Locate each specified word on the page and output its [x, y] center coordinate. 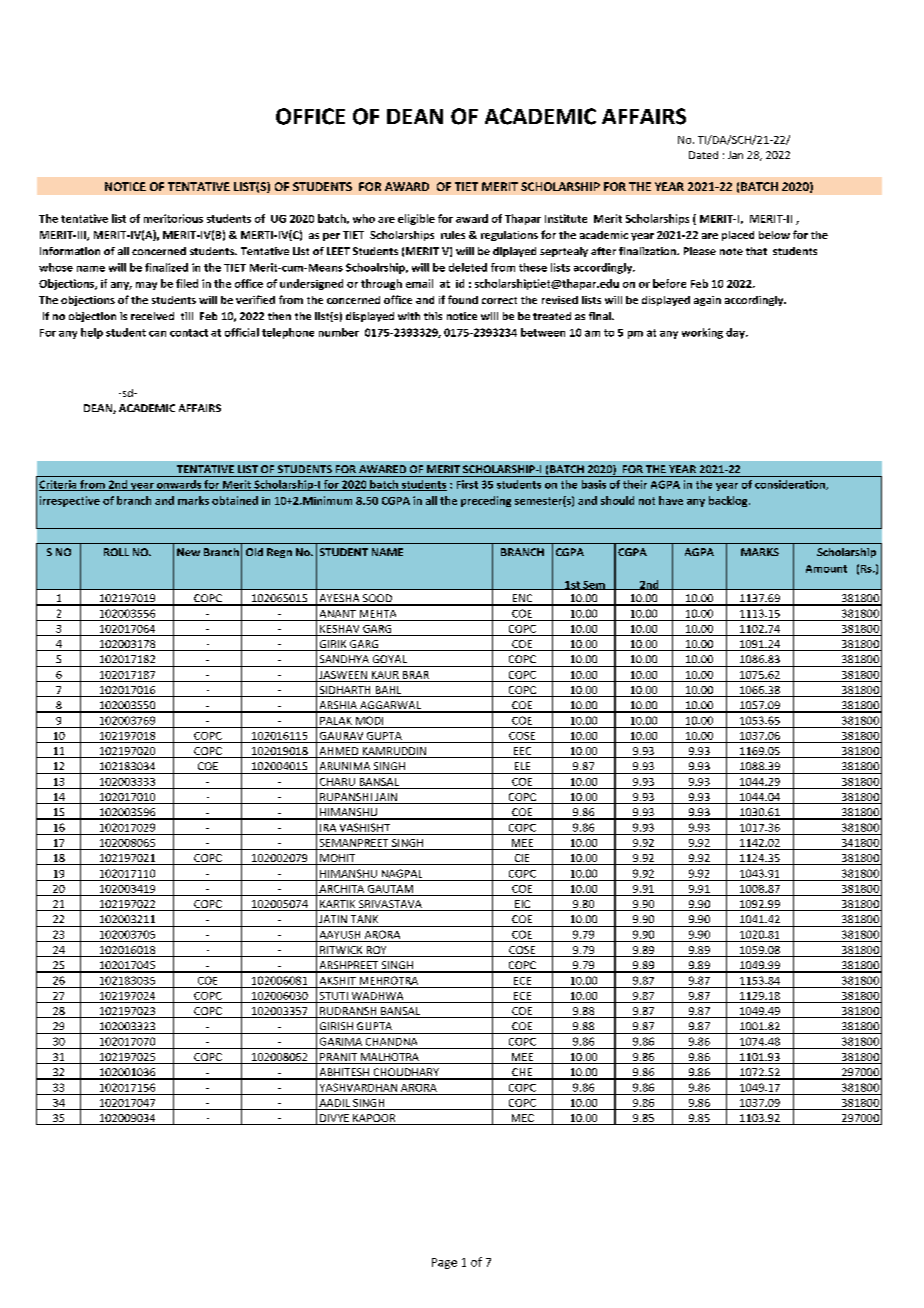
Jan [735, 155]
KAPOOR [374, 1119]
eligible [416, 219]
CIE [522, 859]
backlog [729, 501]
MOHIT [338, 859]
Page [444, 1263]
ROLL [116, 552]
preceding [486, 501]
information [70, 251]
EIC [522, 905]
